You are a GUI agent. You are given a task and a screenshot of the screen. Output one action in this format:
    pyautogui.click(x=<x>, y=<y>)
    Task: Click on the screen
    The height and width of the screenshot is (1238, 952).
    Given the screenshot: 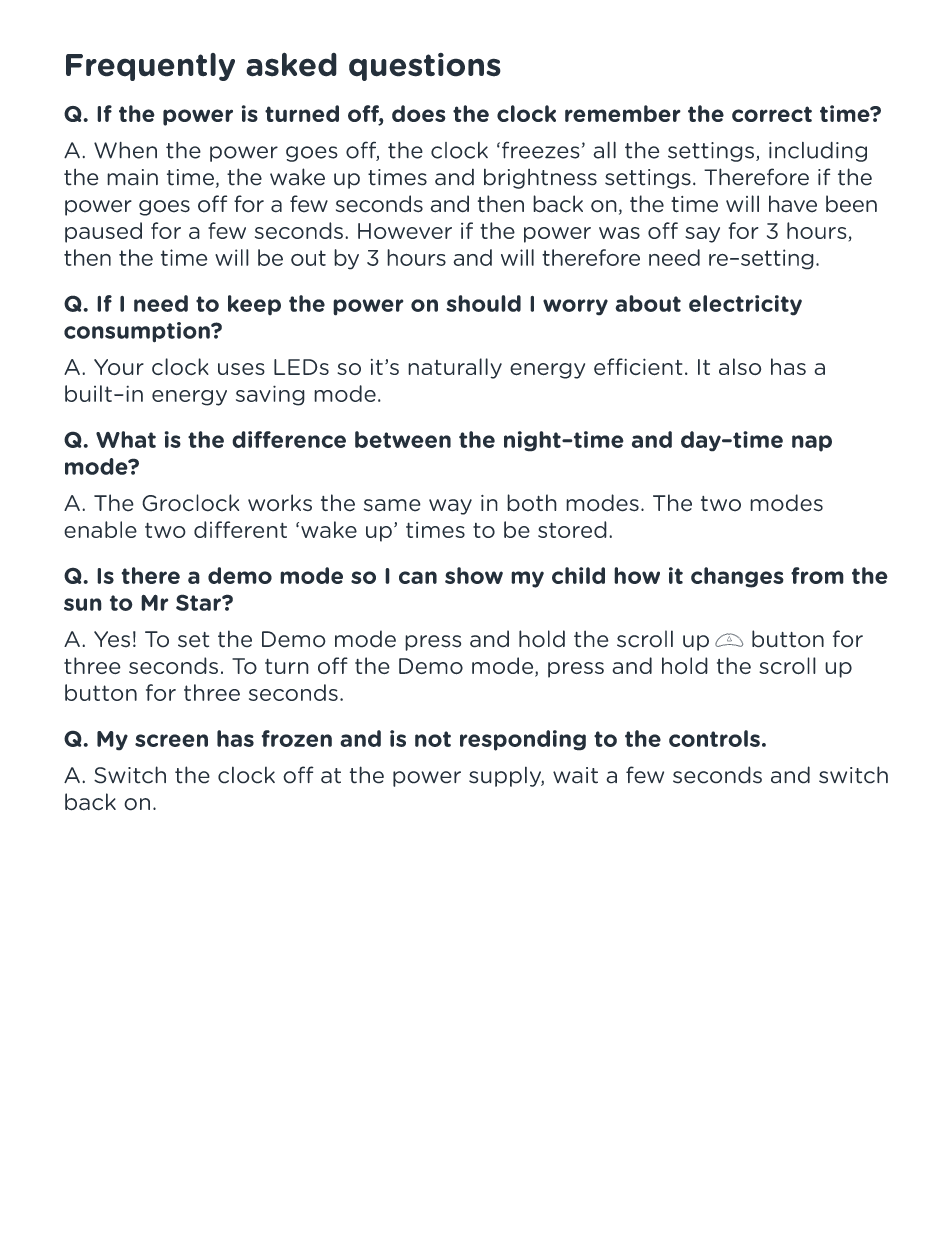 What is the action you would take?
    pyautogui.click(x=171, y=740)
